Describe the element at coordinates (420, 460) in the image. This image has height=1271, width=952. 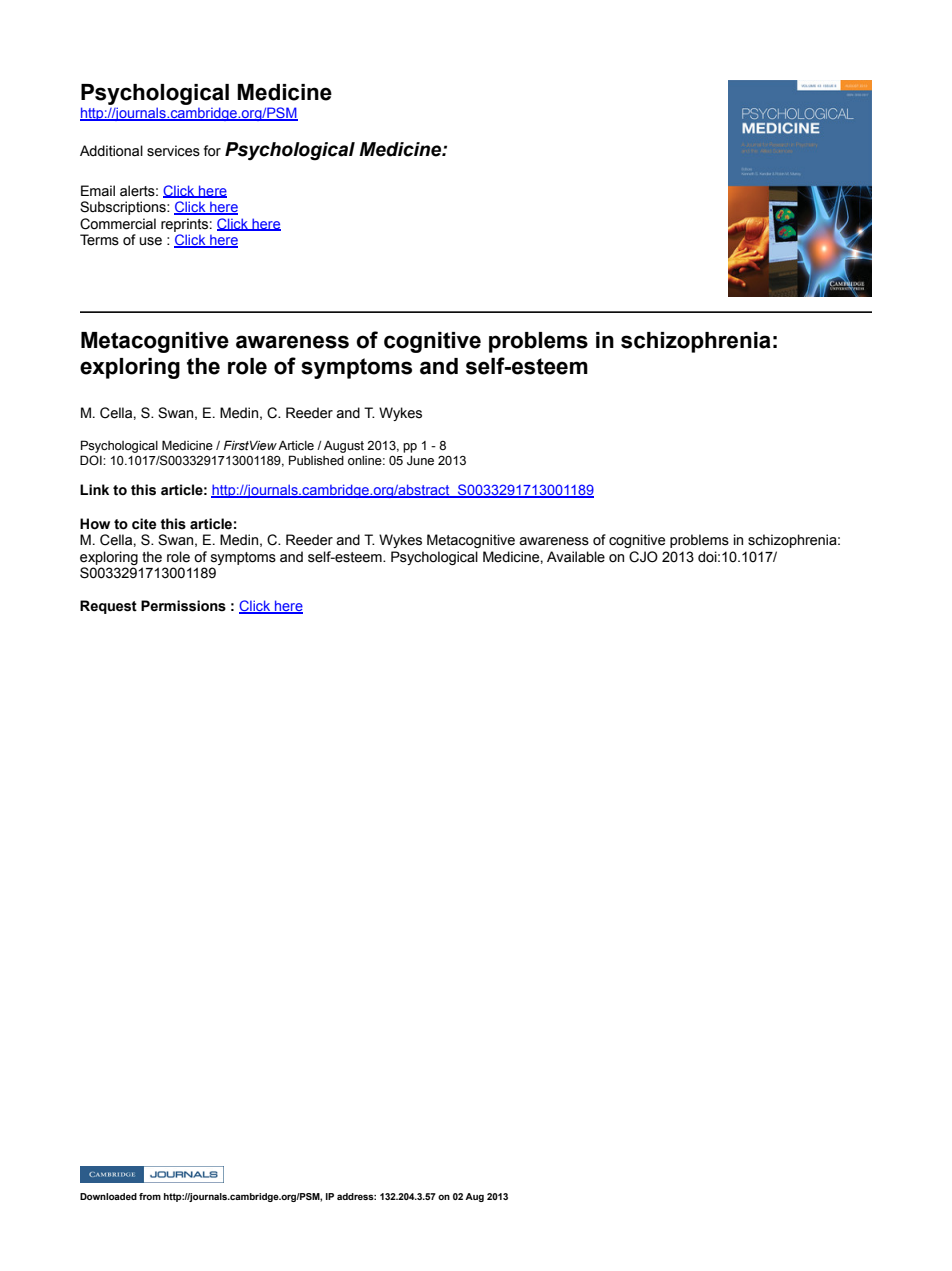
I see `June` at that location.
